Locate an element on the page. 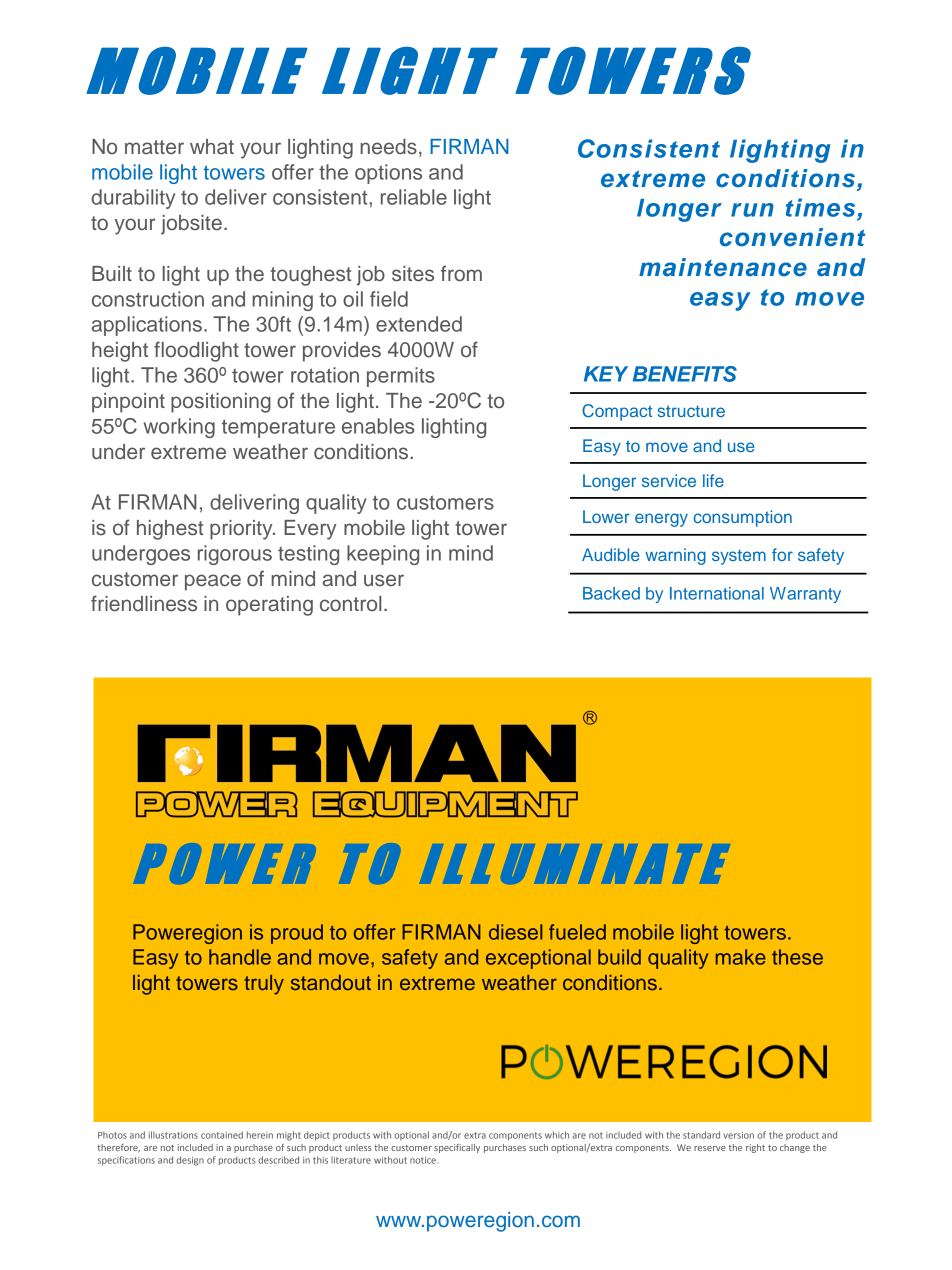 The image size is (952, 1270). friendliness is located at coordinates (144, 603).
